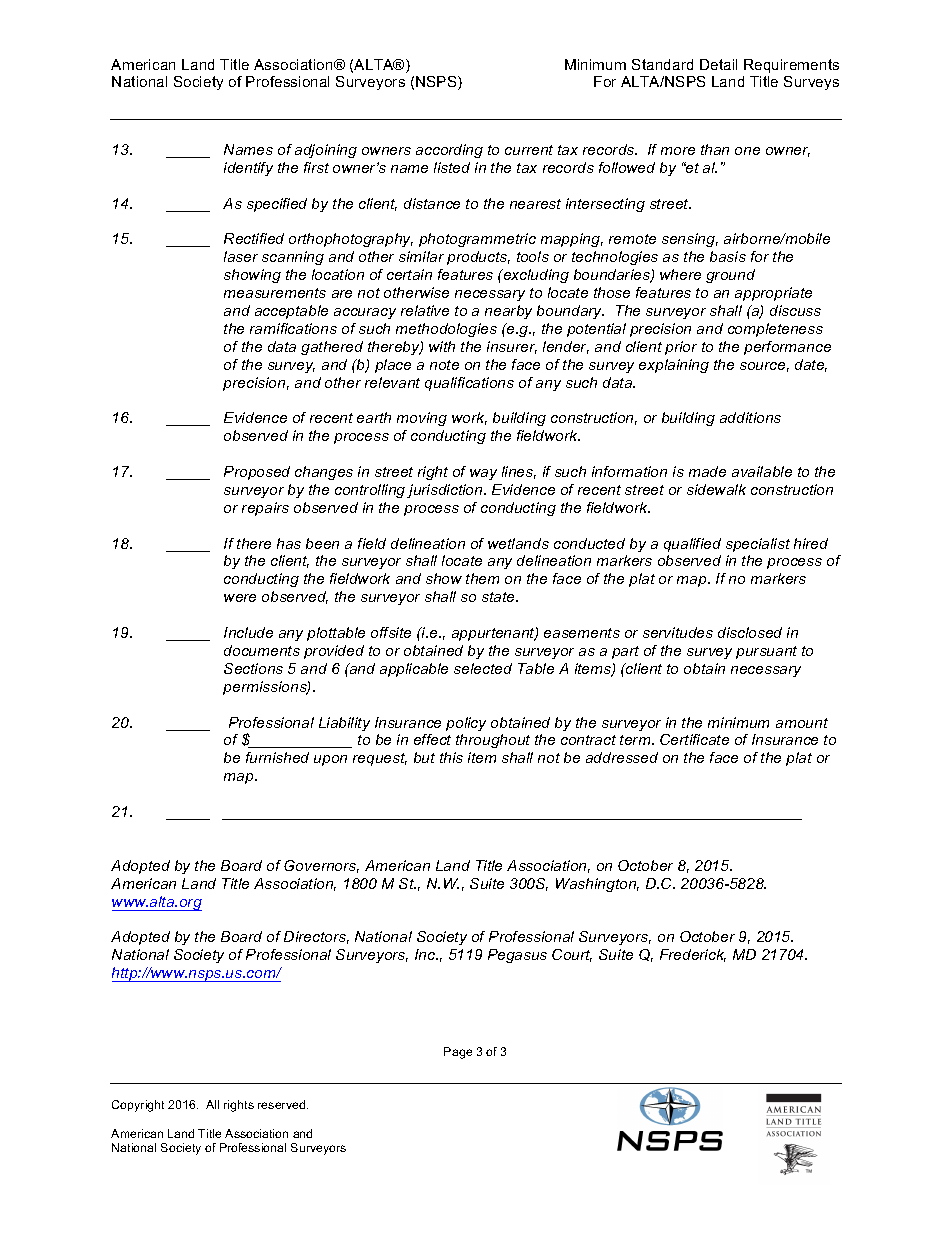  What do you see at coordinates (283, 1104) in the document?
I see `reserved` at bounding box center [283, 1104].
